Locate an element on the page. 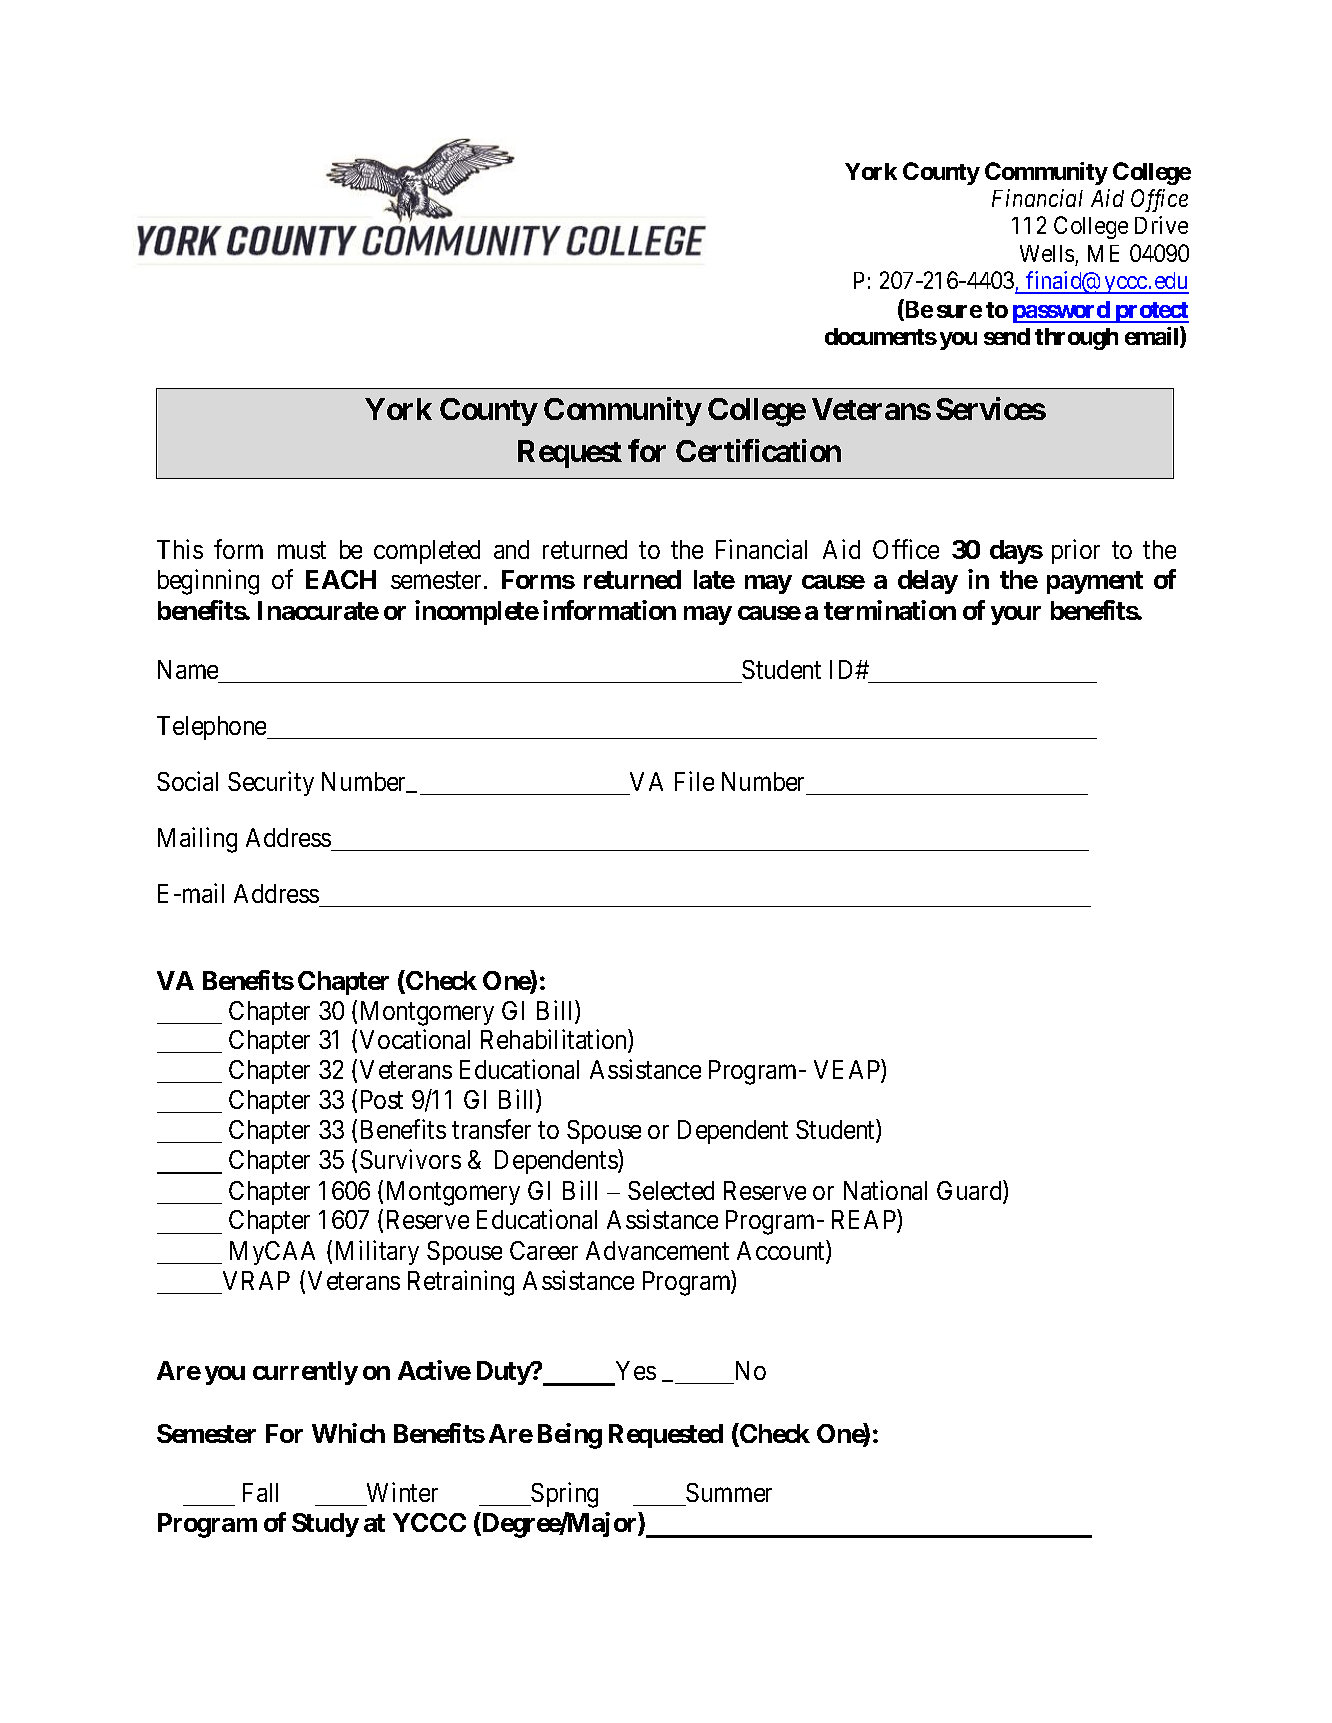 This document has width=1332, height=1723. Fall is located at coordinates (260, 1492).
